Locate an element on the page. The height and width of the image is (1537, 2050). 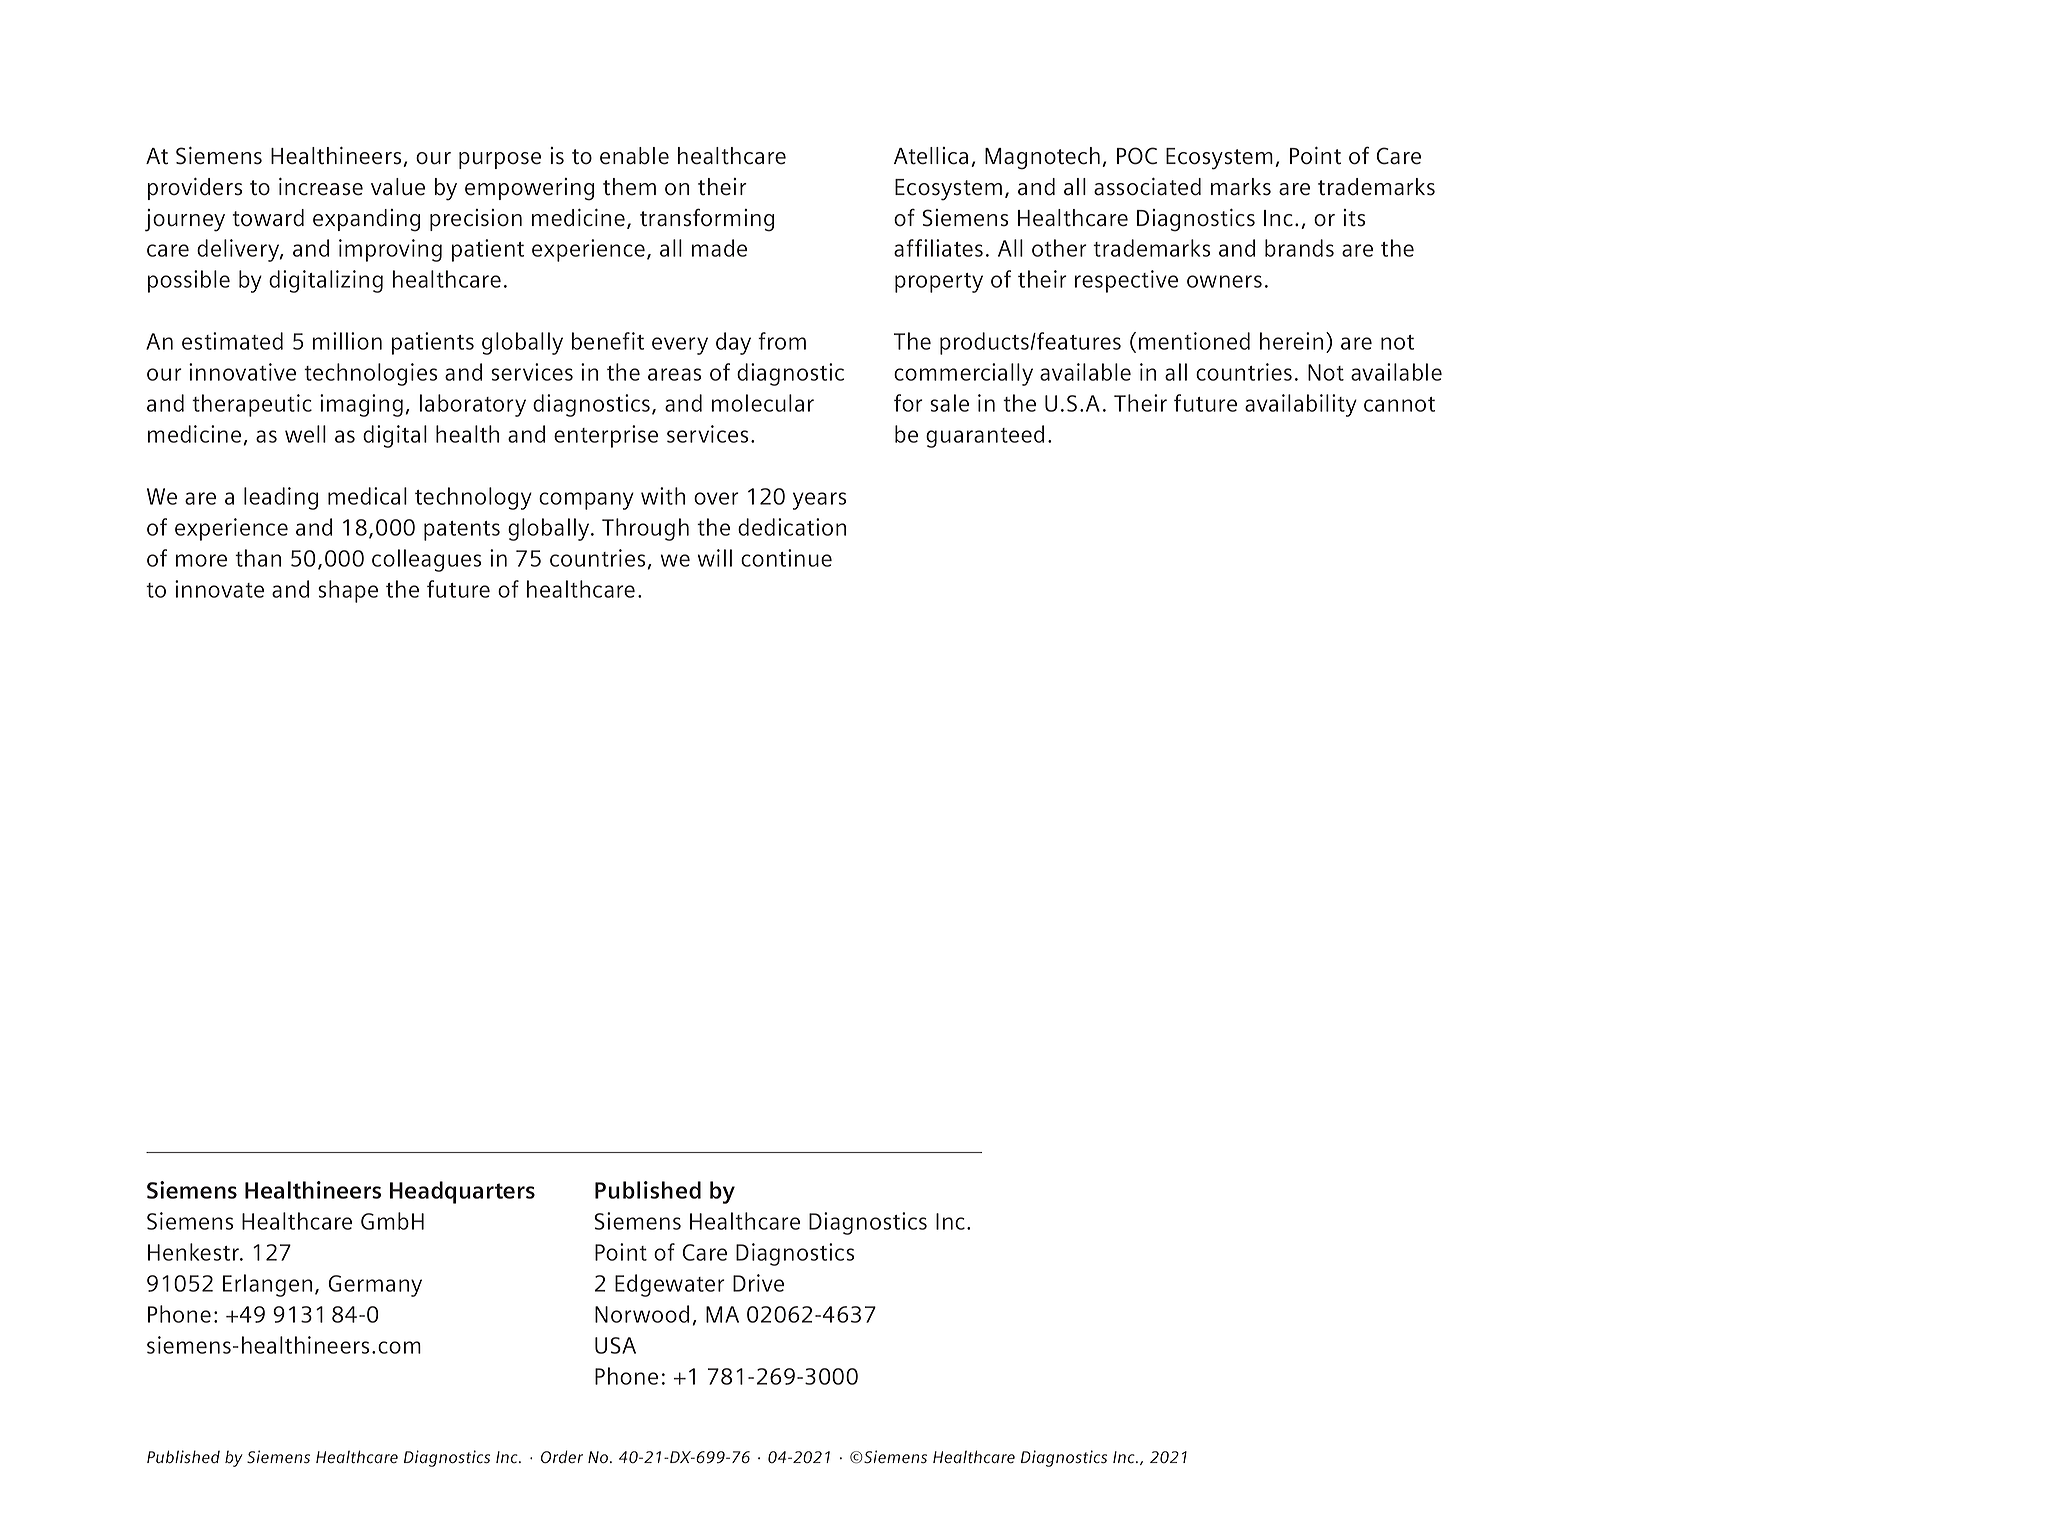
continue is located at coordinates (786, 558).
